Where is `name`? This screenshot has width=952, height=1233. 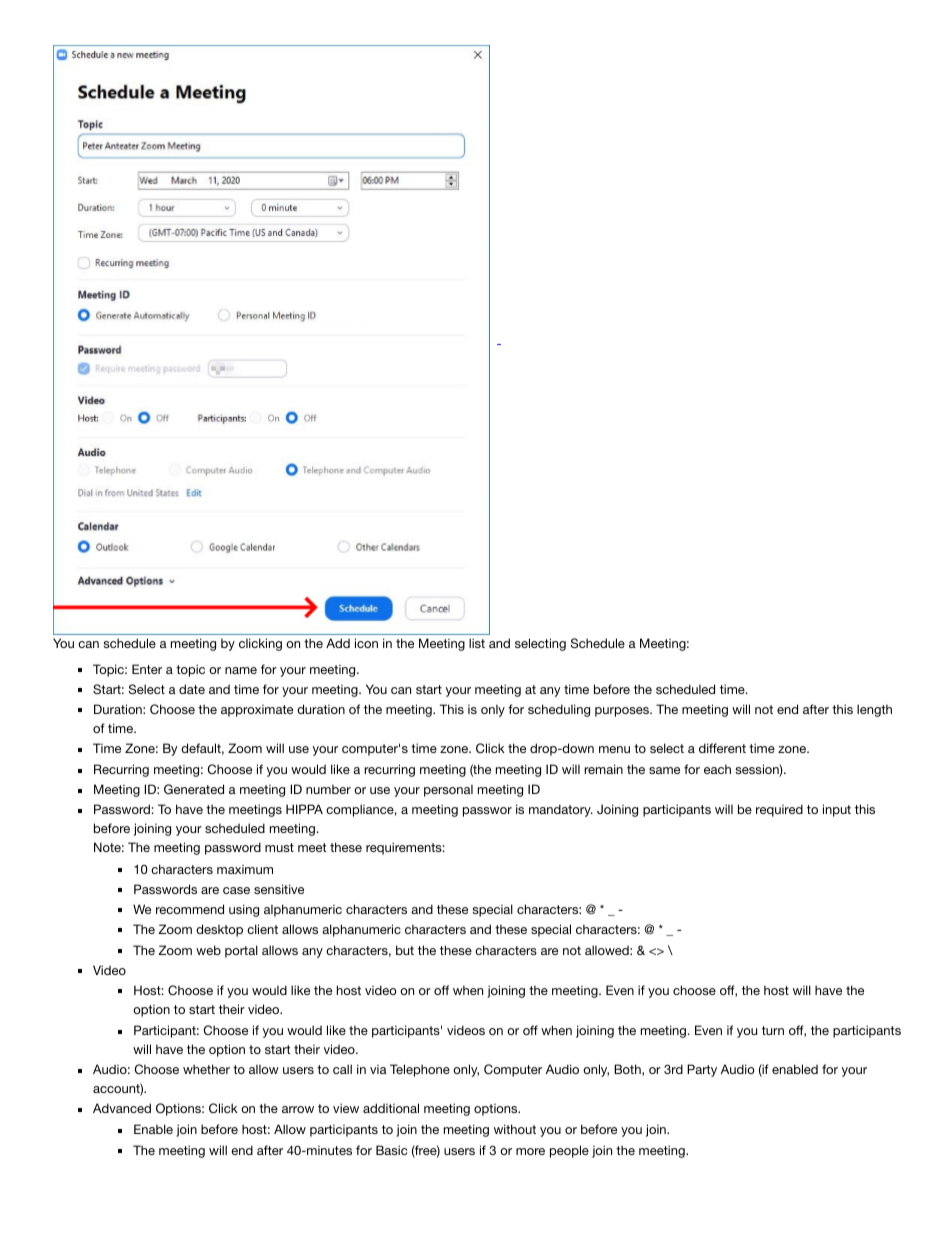
name is located at coordinates (241, 670).
